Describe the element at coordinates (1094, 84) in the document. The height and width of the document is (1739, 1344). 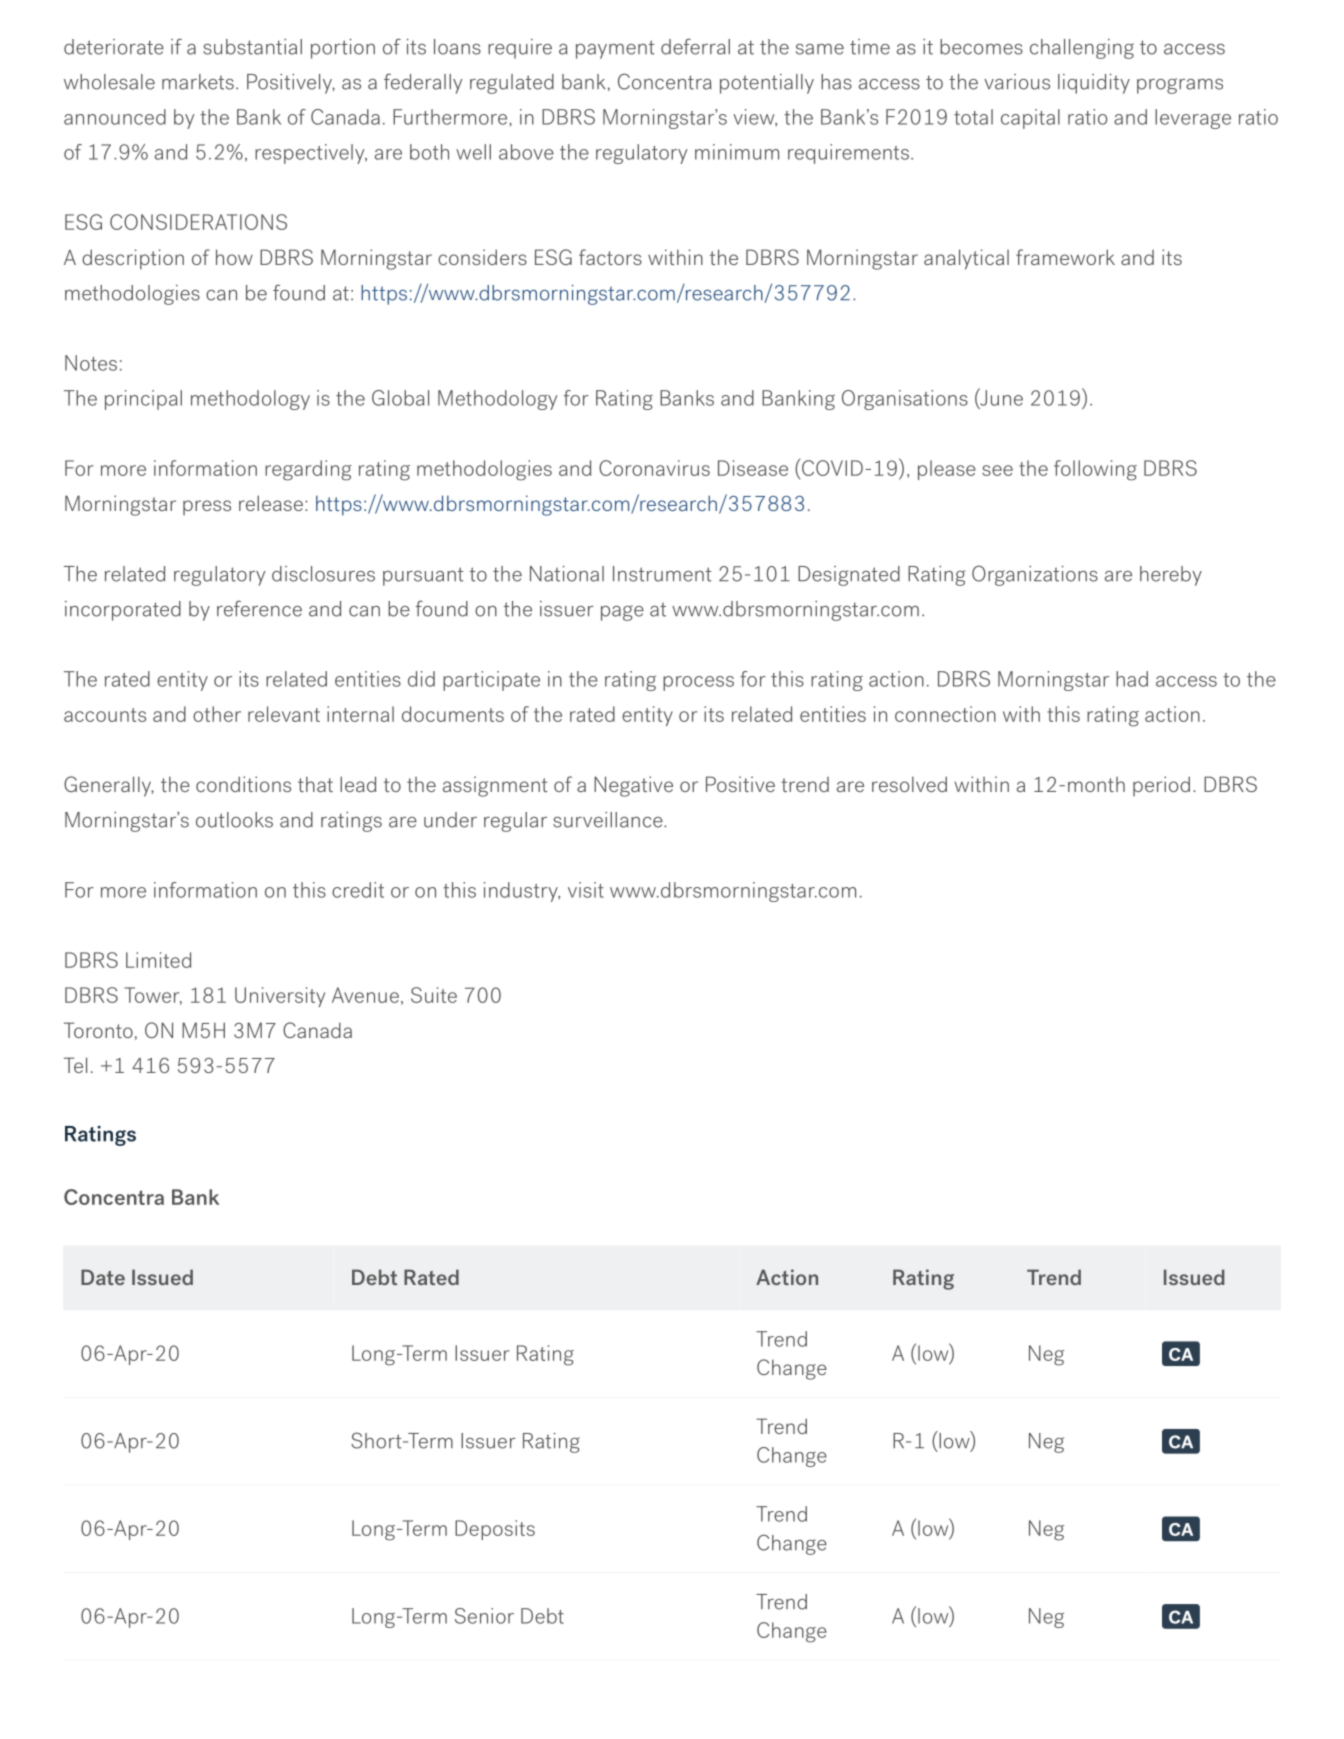
I see `liquidity` at that location.
